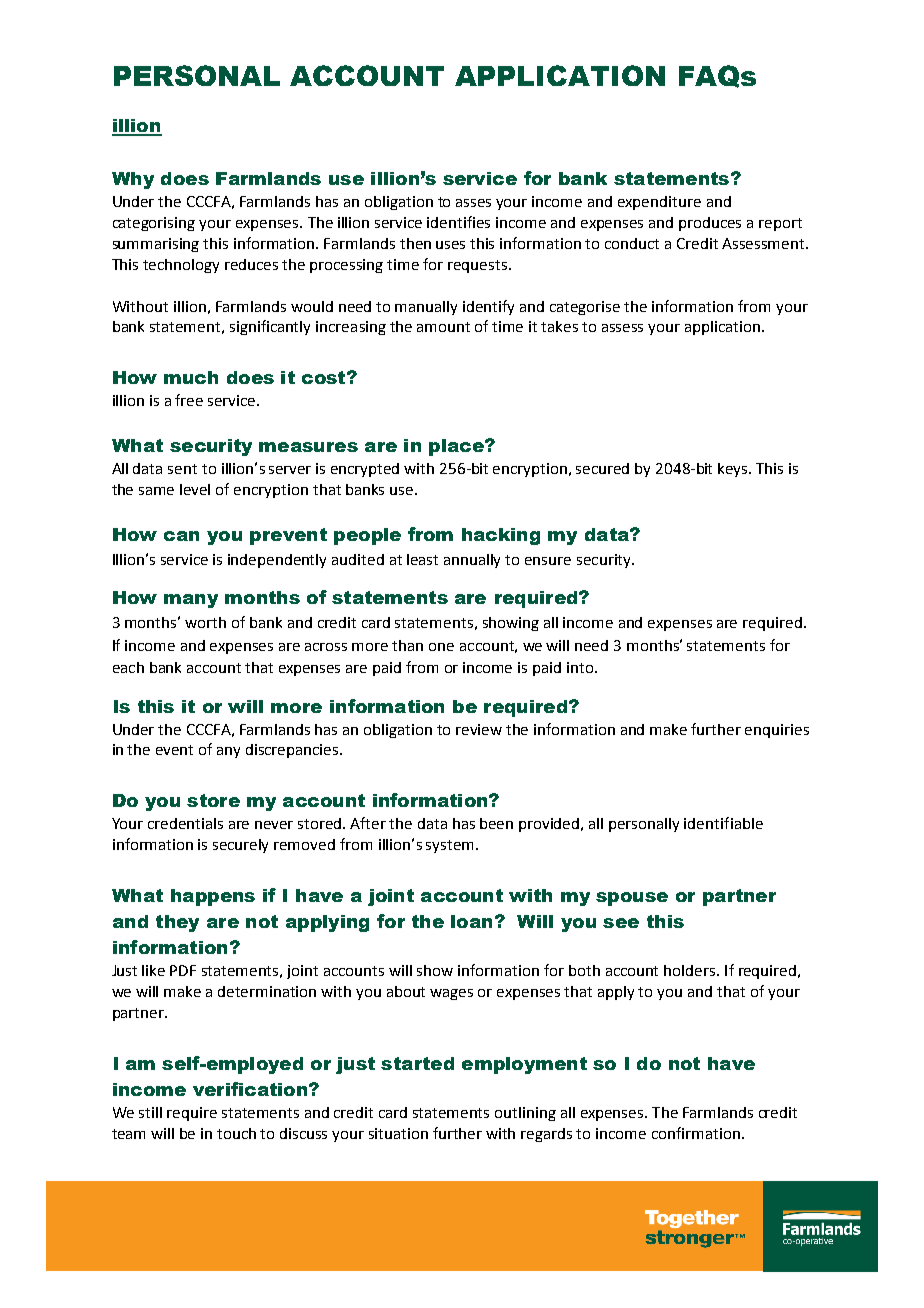 Image resolution: width=924 pixels, height=1308 pixels. Describe the element at coordinates (154, 224) in the page. I see `categorising` at that location.
